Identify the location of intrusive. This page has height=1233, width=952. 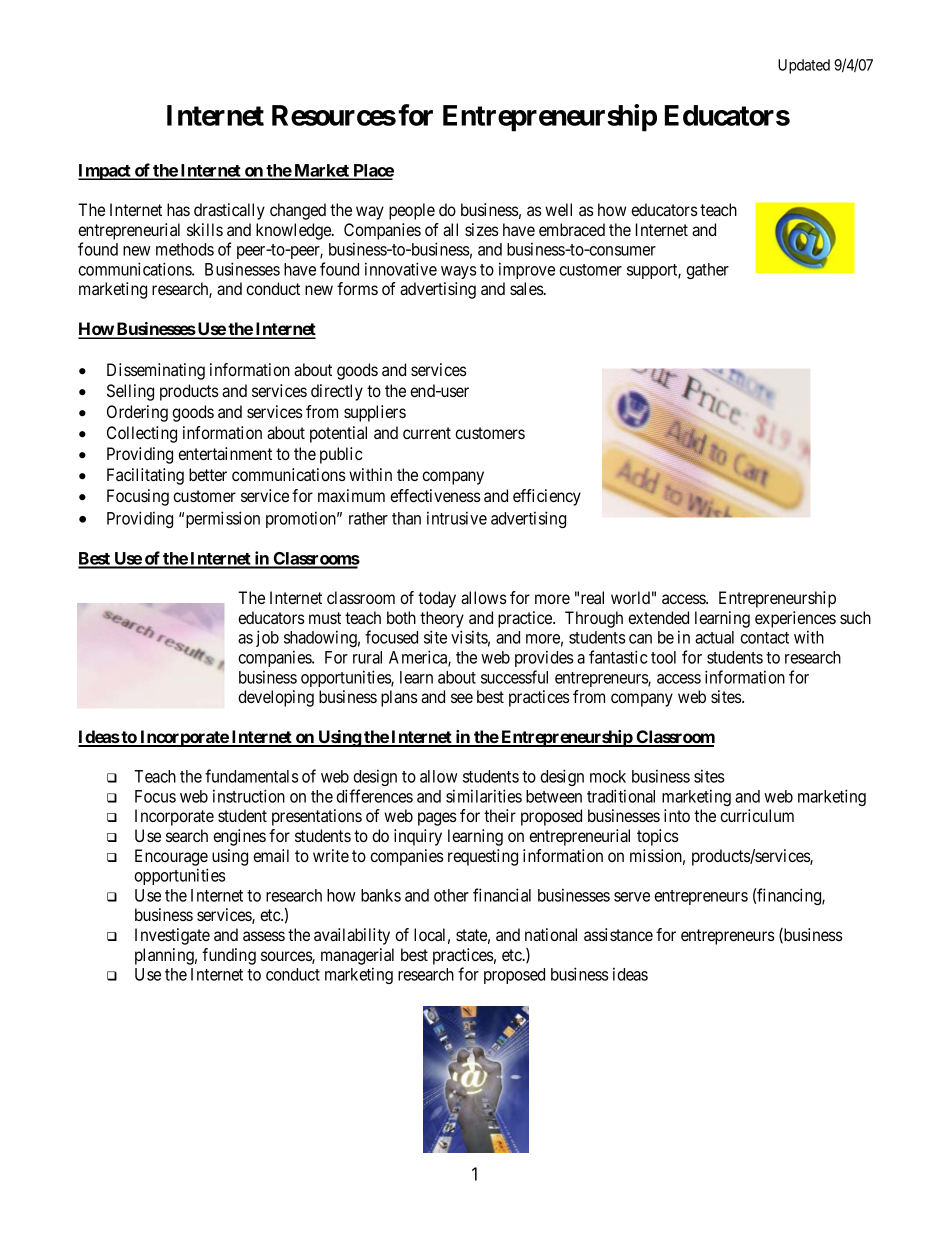
(457, 518).
